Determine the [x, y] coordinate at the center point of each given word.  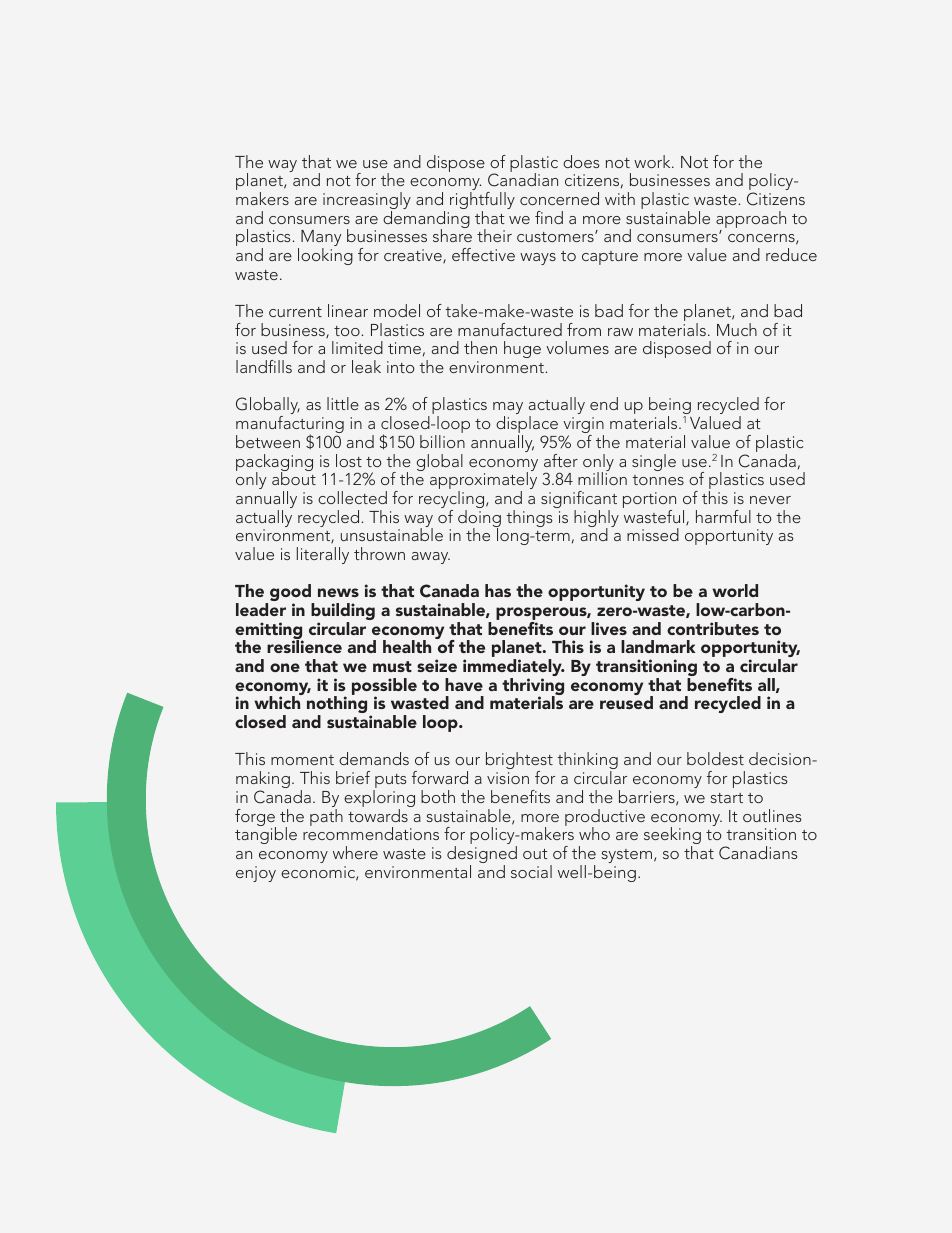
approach [751, 221]
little [343, 403]
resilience [304, 645]
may [508, 410]
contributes [713, 628]
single [654, 462]
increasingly [367, 202]
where [355, 852]
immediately [513, 669]
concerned [559, 198]
